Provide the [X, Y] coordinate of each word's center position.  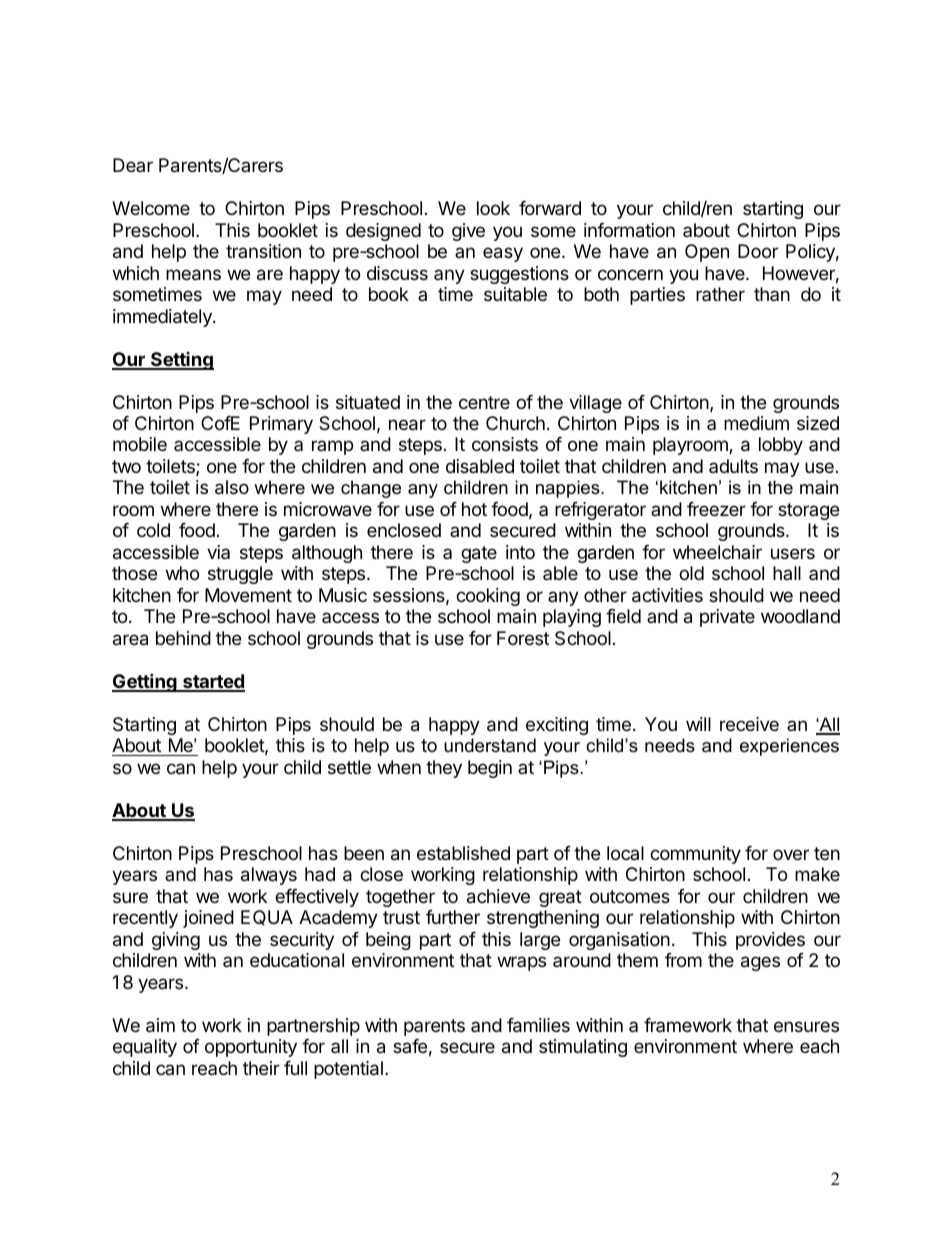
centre [484, 402]
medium [756, 423]
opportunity [251, 1048]
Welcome [151, 208]
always [269, 876]
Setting [181, 361]
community [695, 855]
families [538, 1025]
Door [758, 251]
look [493, 208]
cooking [488, 597]
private [727, 618]
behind [183, 638]
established [463, 853]
